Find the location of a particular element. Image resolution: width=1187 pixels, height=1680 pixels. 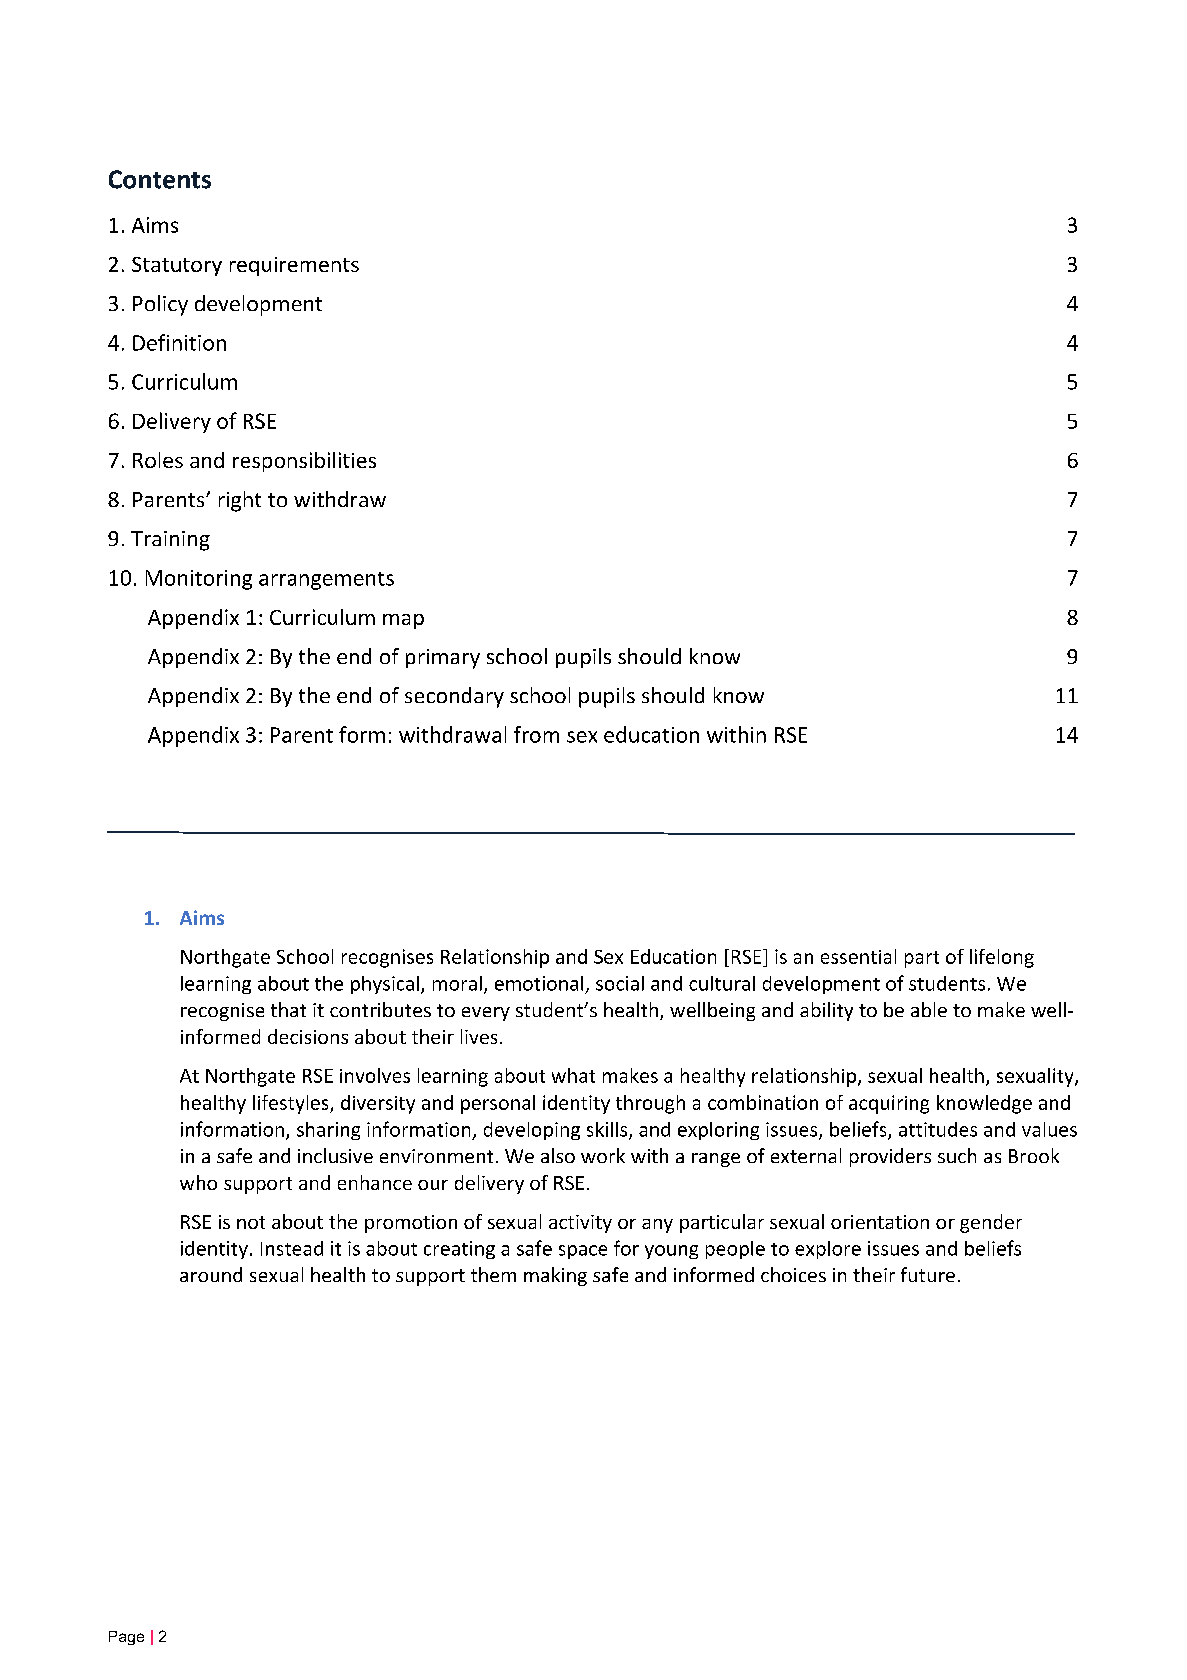

making is located at coordinates (555, 1276).
